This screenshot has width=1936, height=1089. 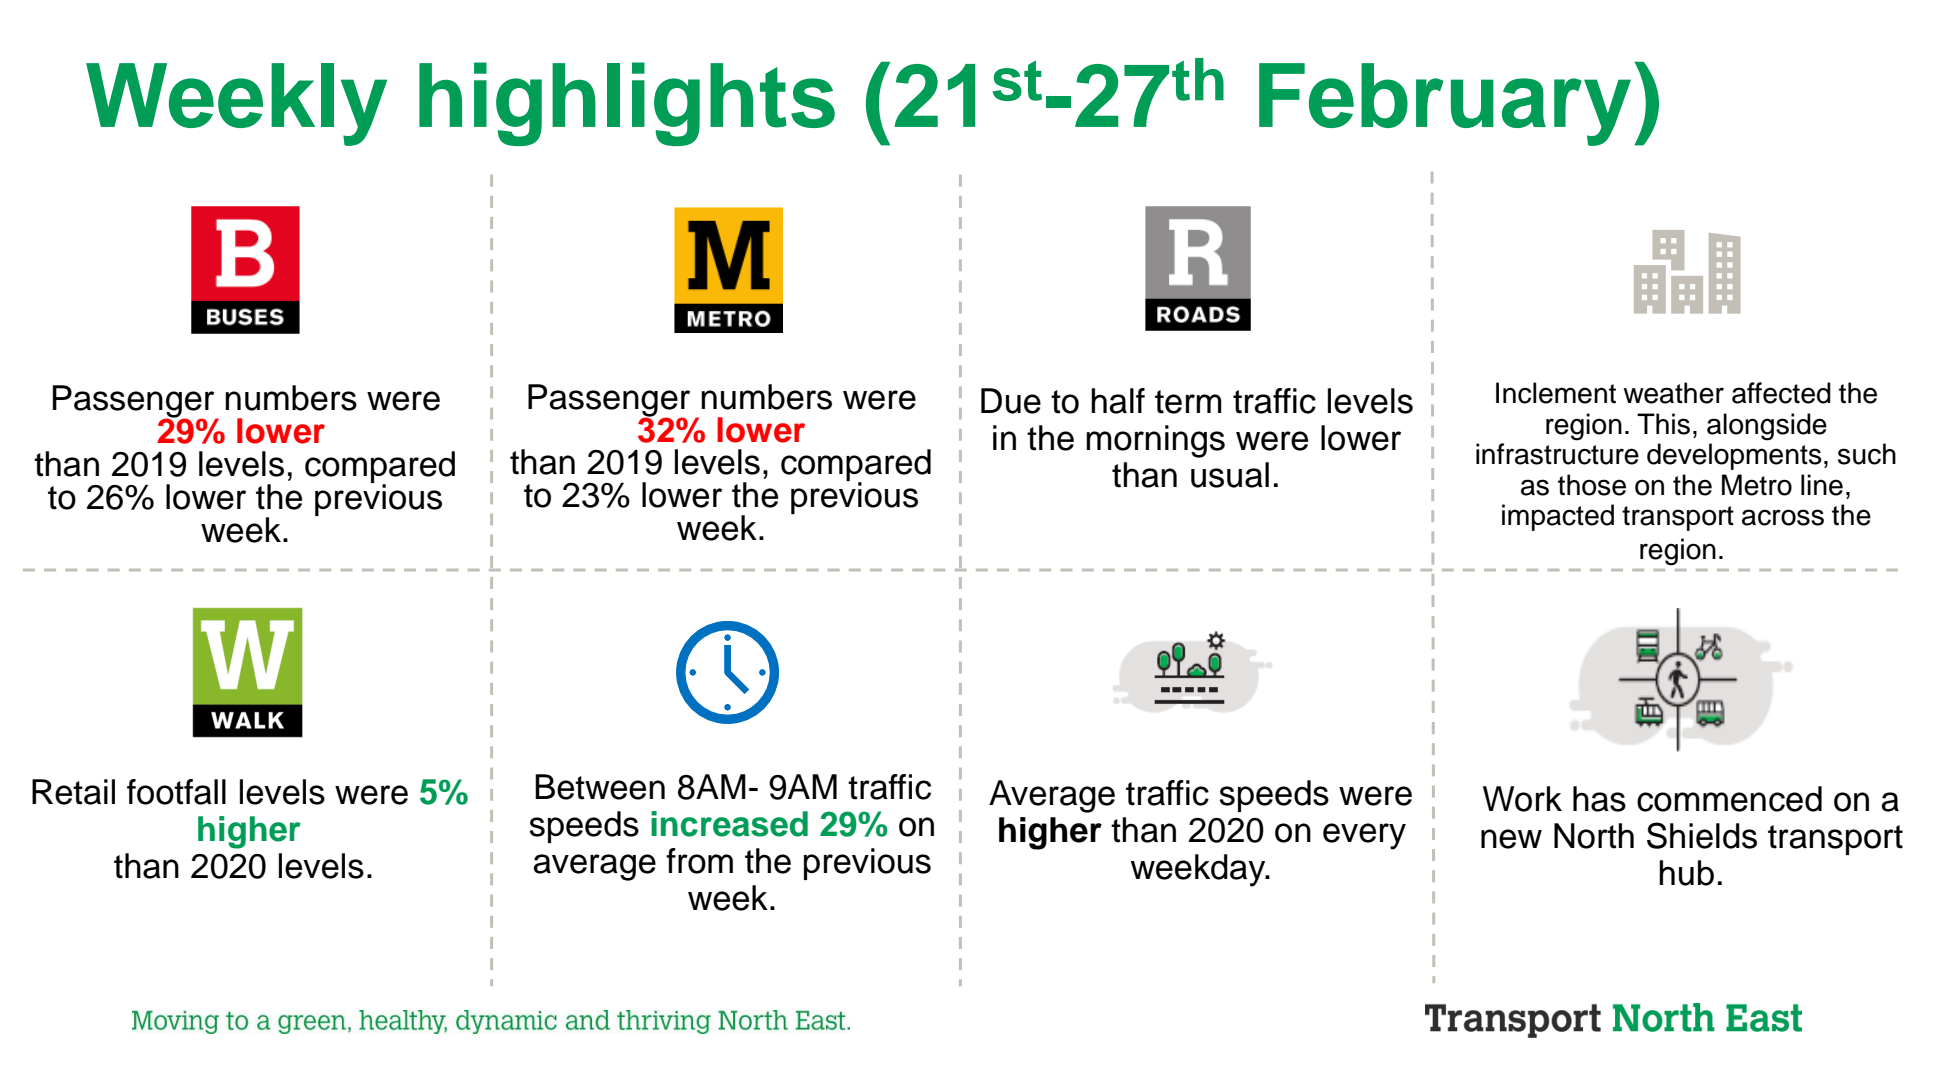 I want to click on usual, so click(x=1230, y=475).
